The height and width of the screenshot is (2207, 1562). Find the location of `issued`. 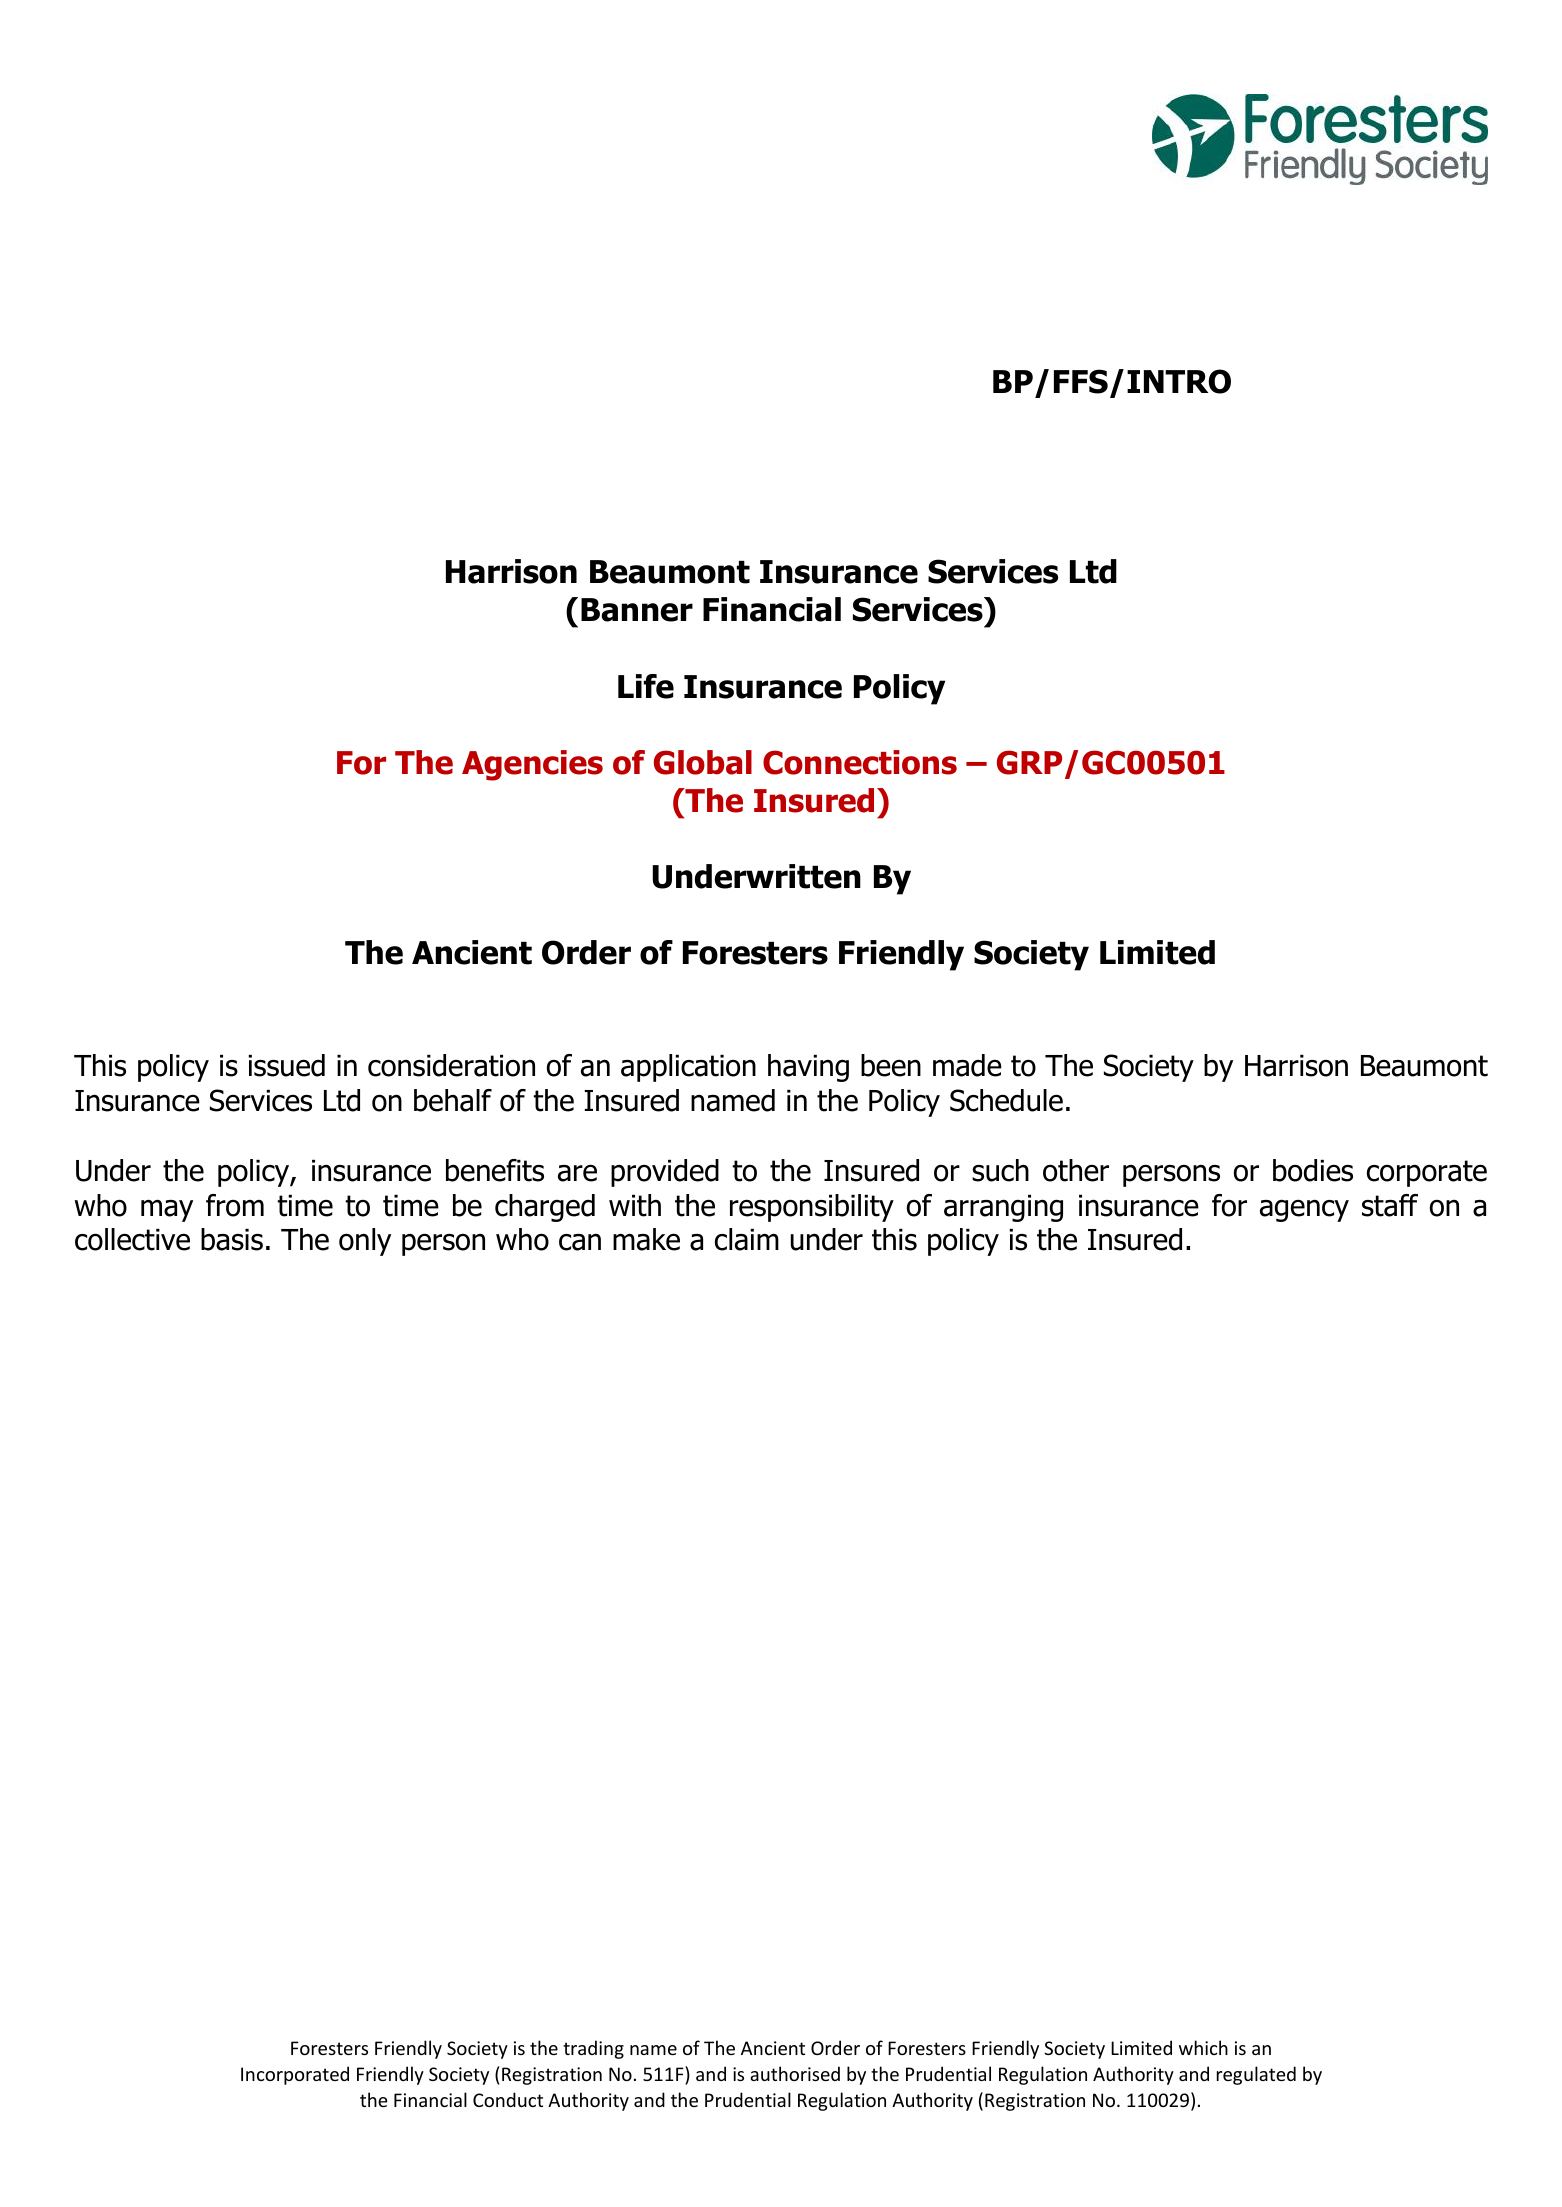

issued is located at coordinates (286, 1065).
